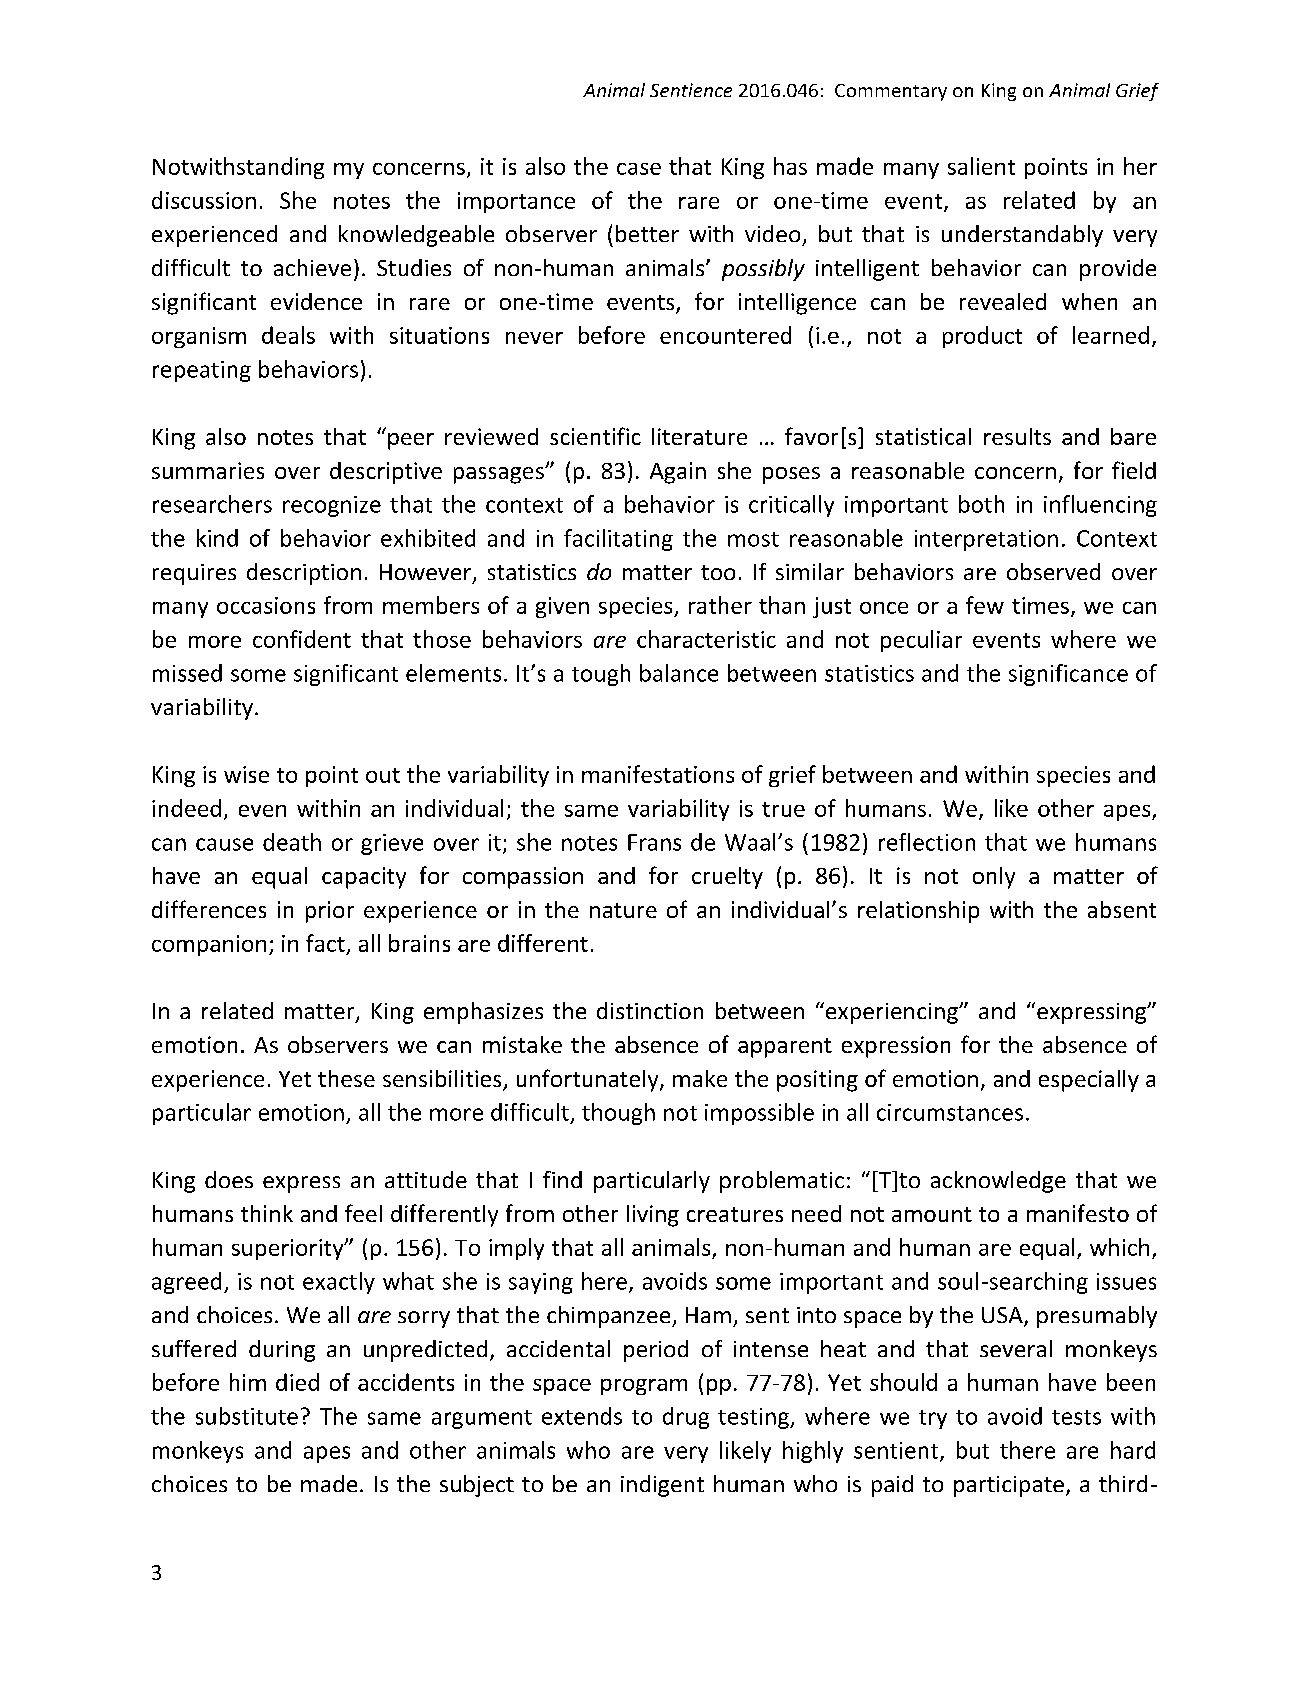  Describe the element at coordinates (1089, 1081) in the screenshot. I see `especially` at that location.
